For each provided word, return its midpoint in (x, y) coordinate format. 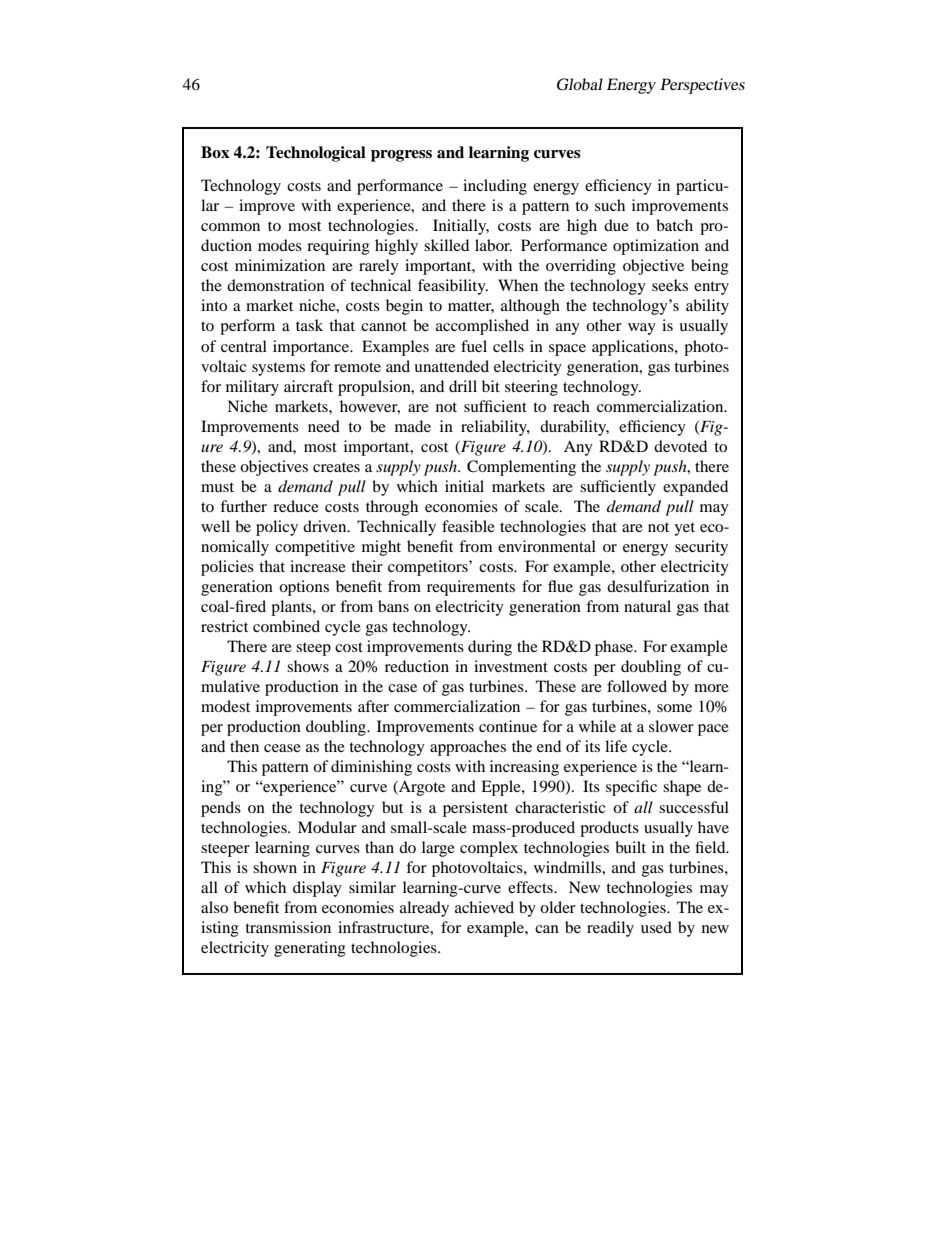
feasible (468, 526)
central (244, 346)
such (610, 205)
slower (671, 726)
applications (634, 348)
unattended (451, 366)
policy (277, 528)
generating (310, 949)
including (495, 187)
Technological (316, 154)
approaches (468, 748)
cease (282, 748)
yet (684, 529)
